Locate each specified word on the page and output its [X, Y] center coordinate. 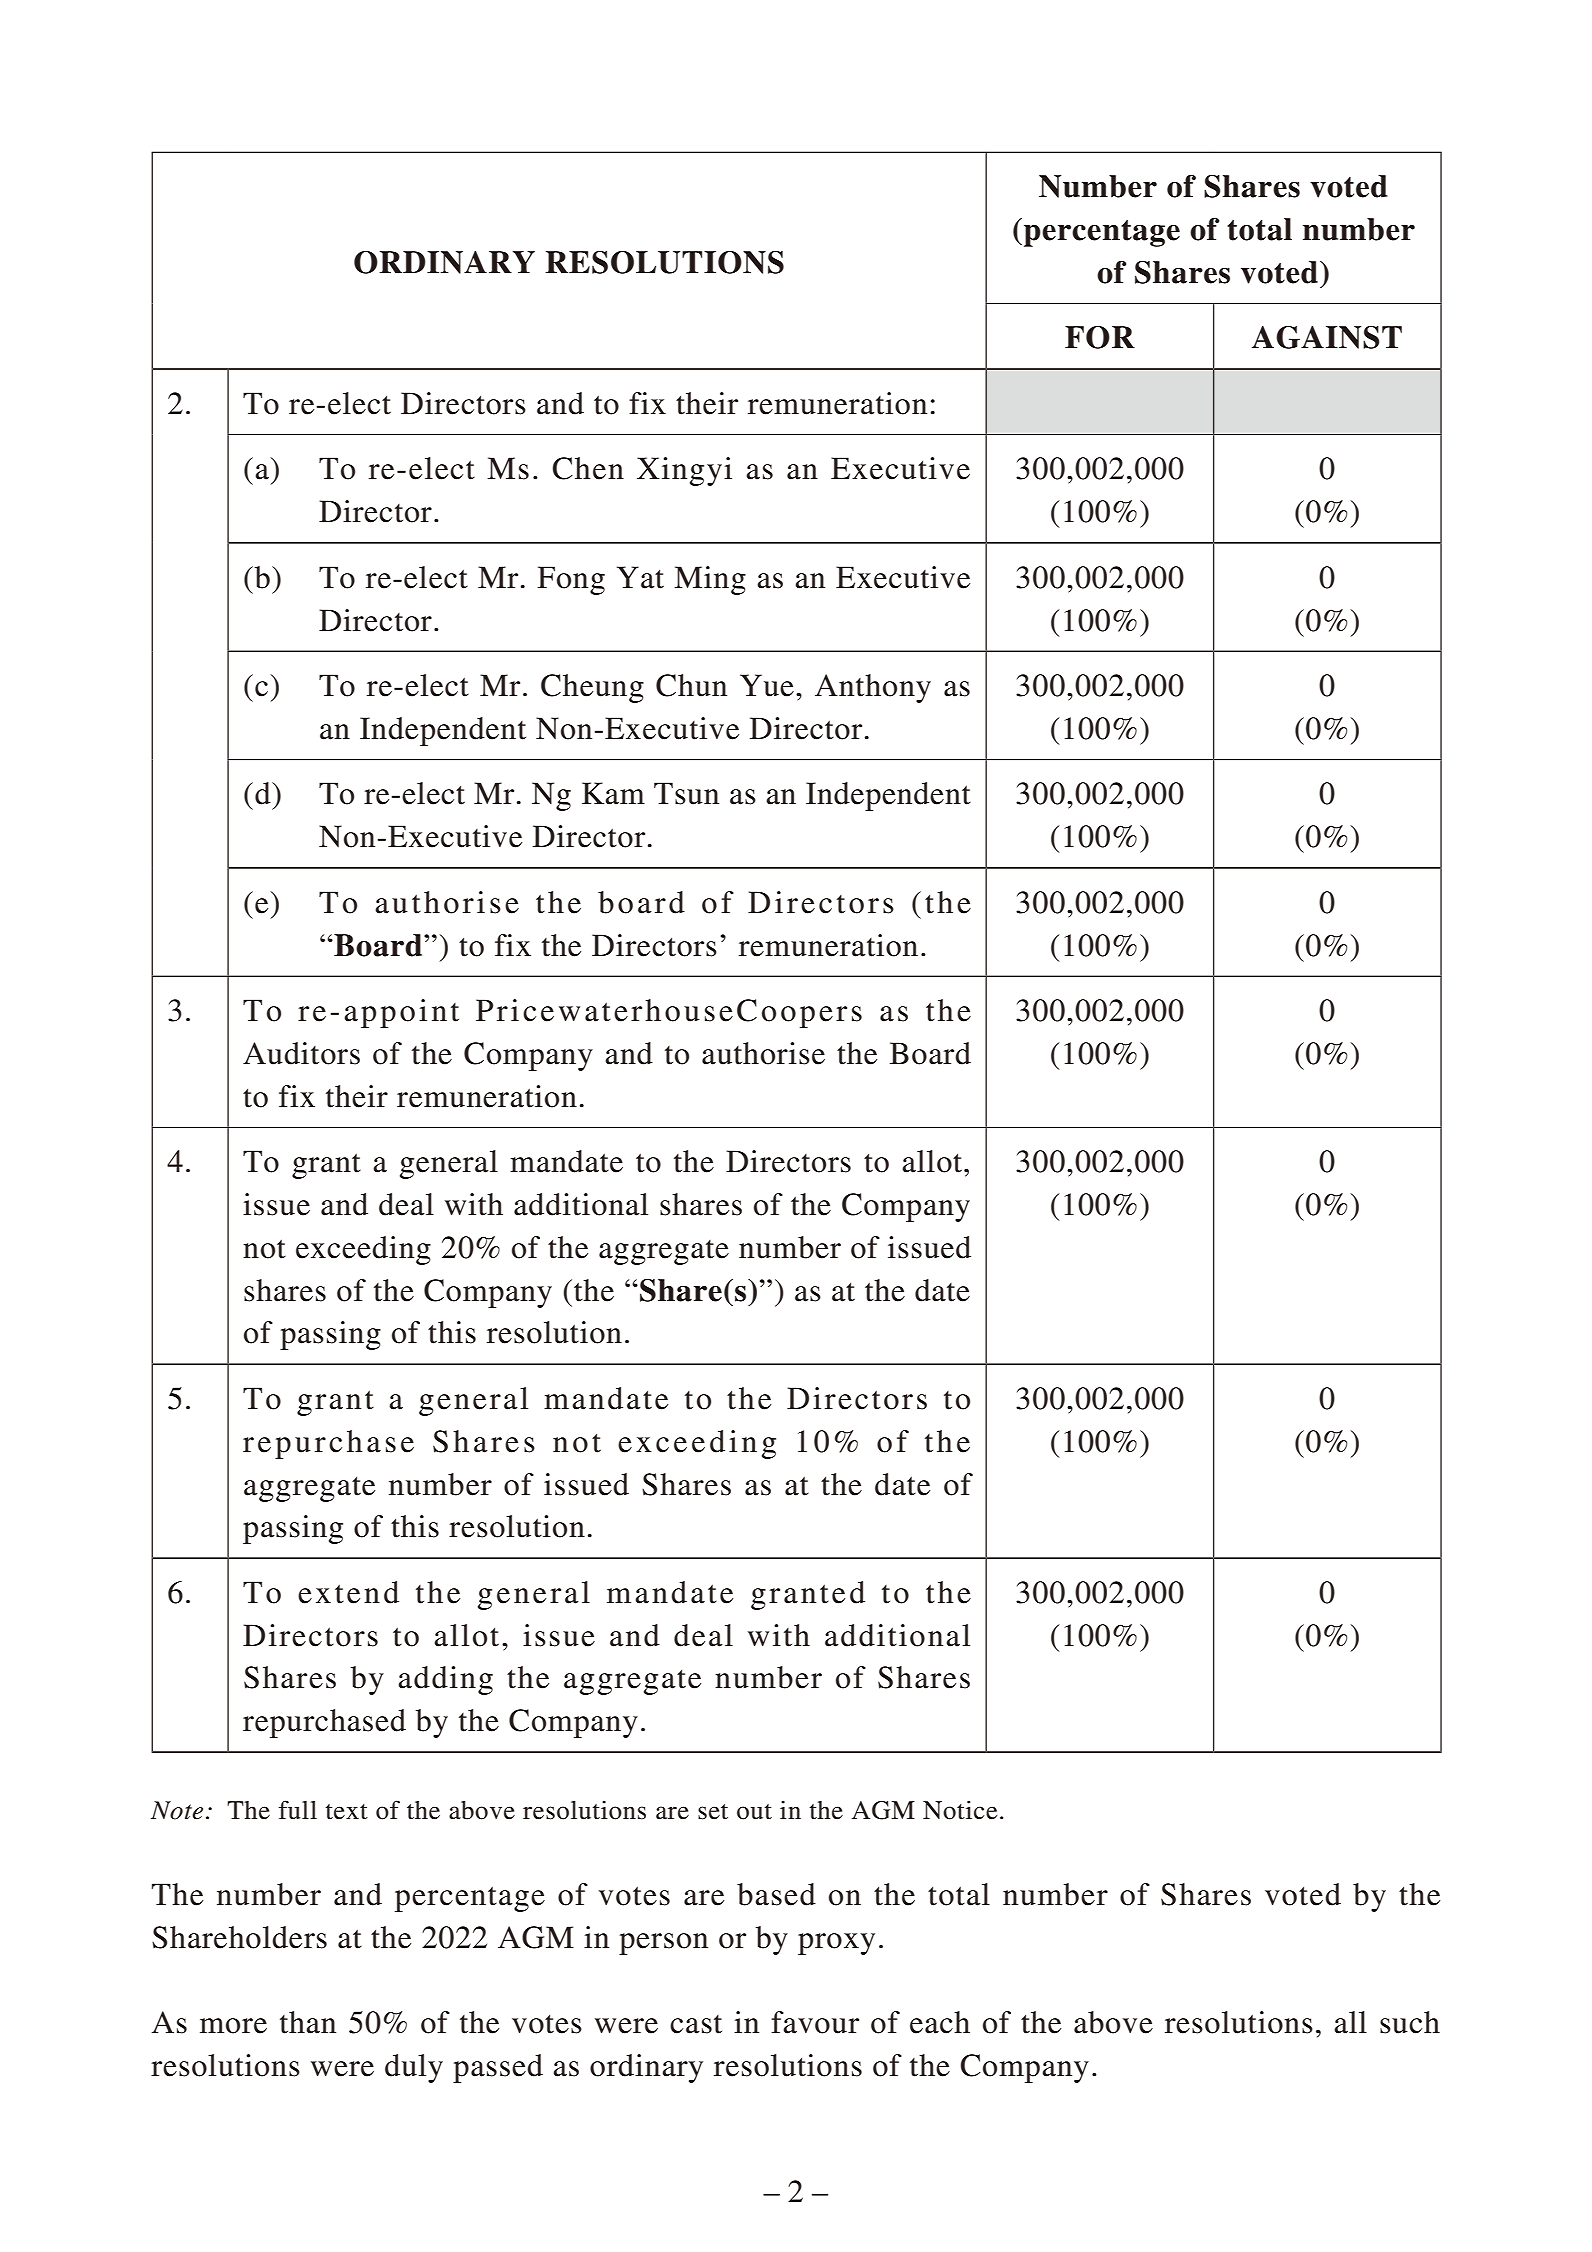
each [940, 2022]
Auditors [301, 1053]
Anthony [873, 688]
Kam [613, 793]
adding [446, 1680]
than [308, 2022]
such [1410, 2022]
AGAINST [1327, 337]
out [754, 1812]
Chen [588, 468]
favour [815, 2022]
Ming [710, 580]
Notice [960, 1810]
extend [348, 1592]
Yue [767, 685]
